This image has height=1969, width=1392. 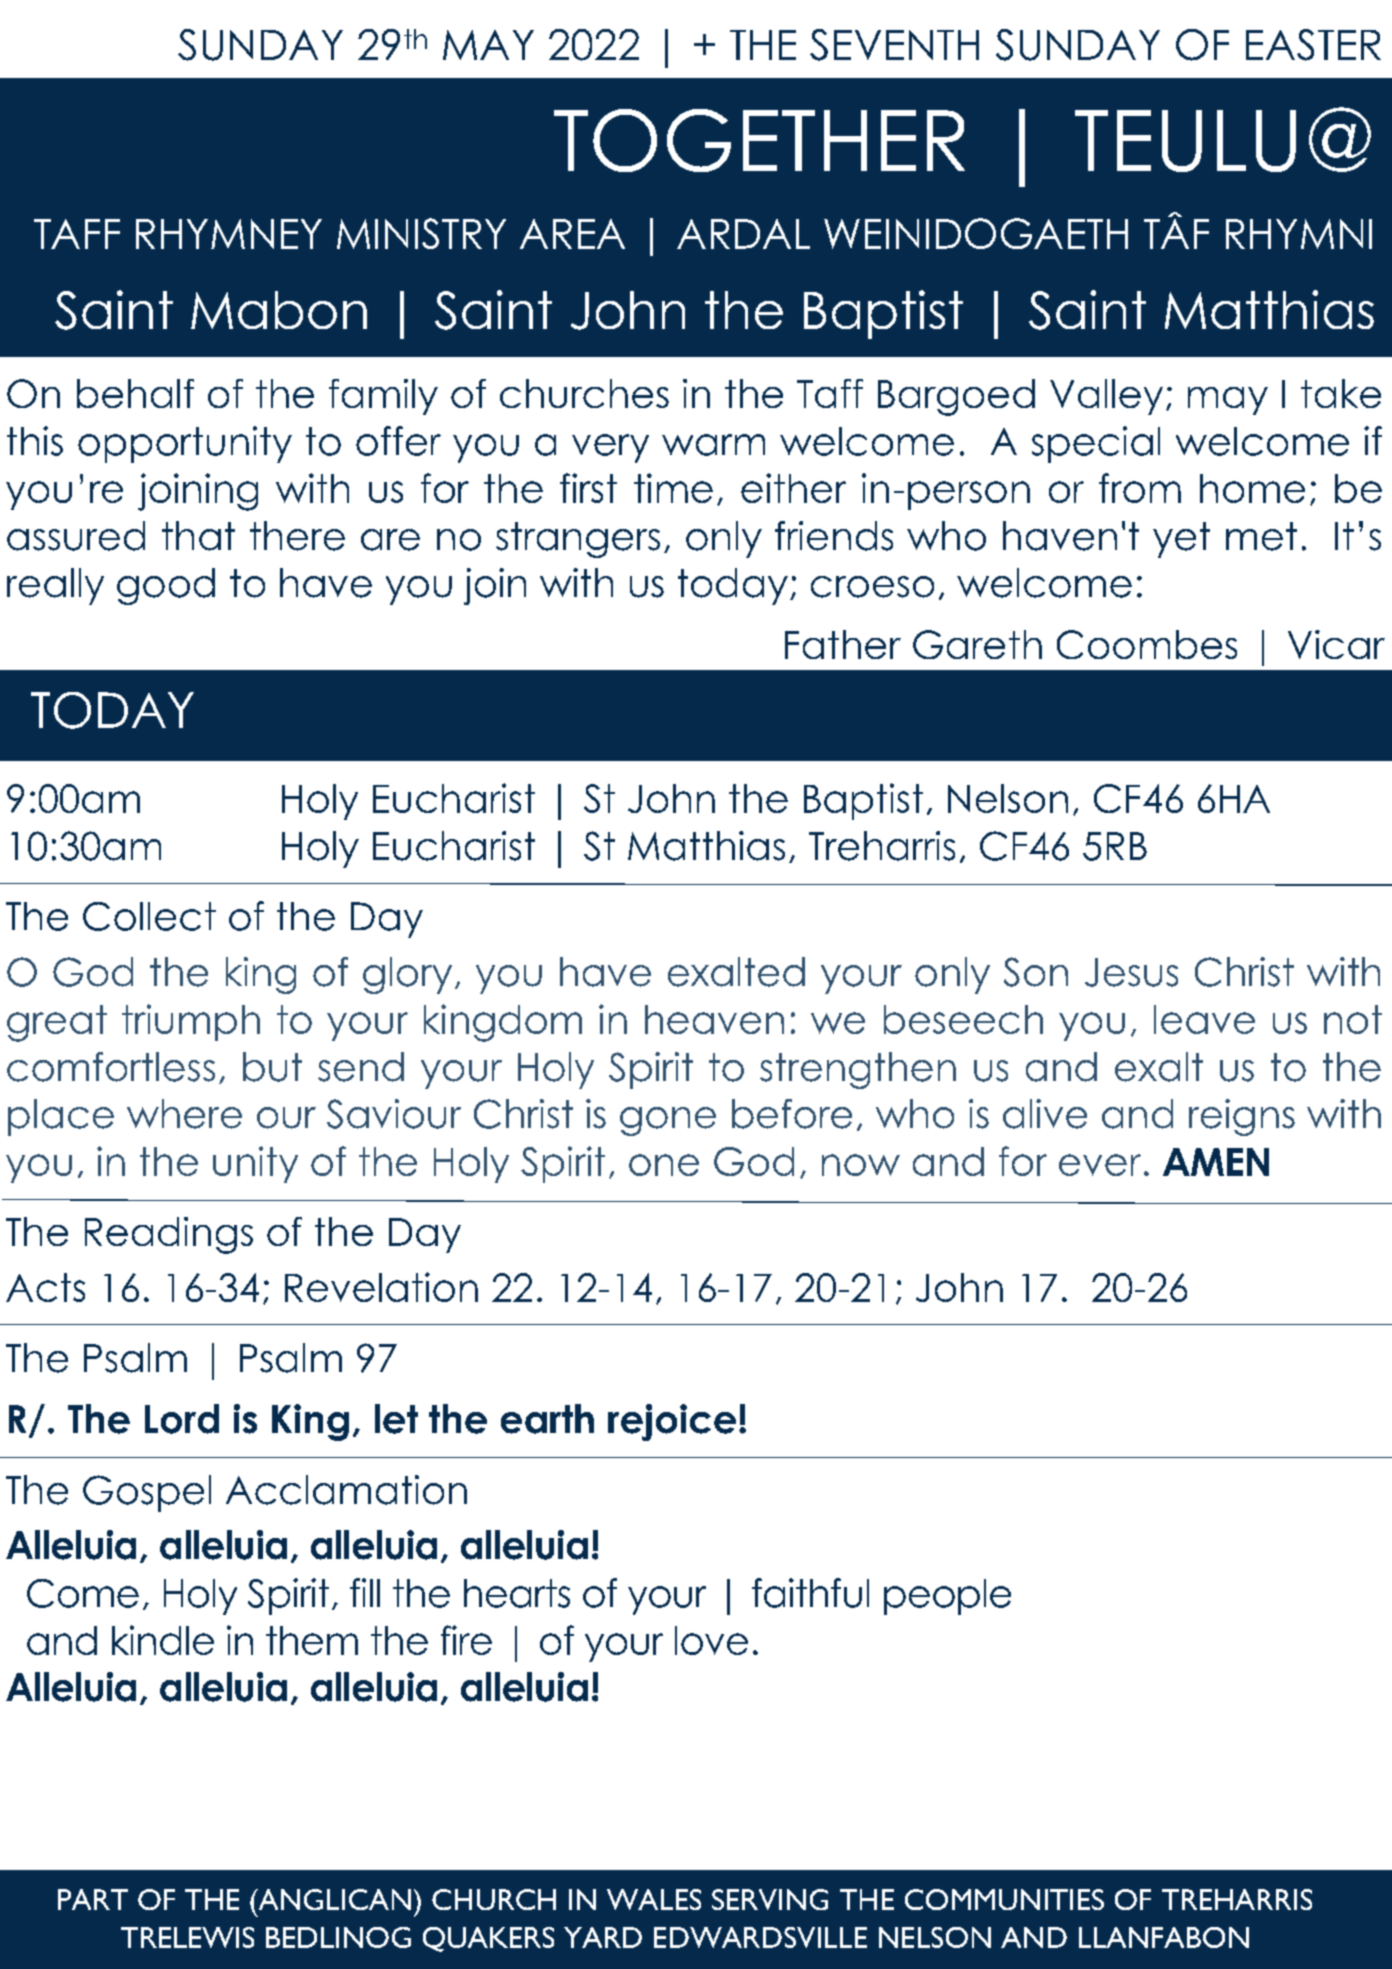 I want to click on leave, so click(x=1204, y=1019).
